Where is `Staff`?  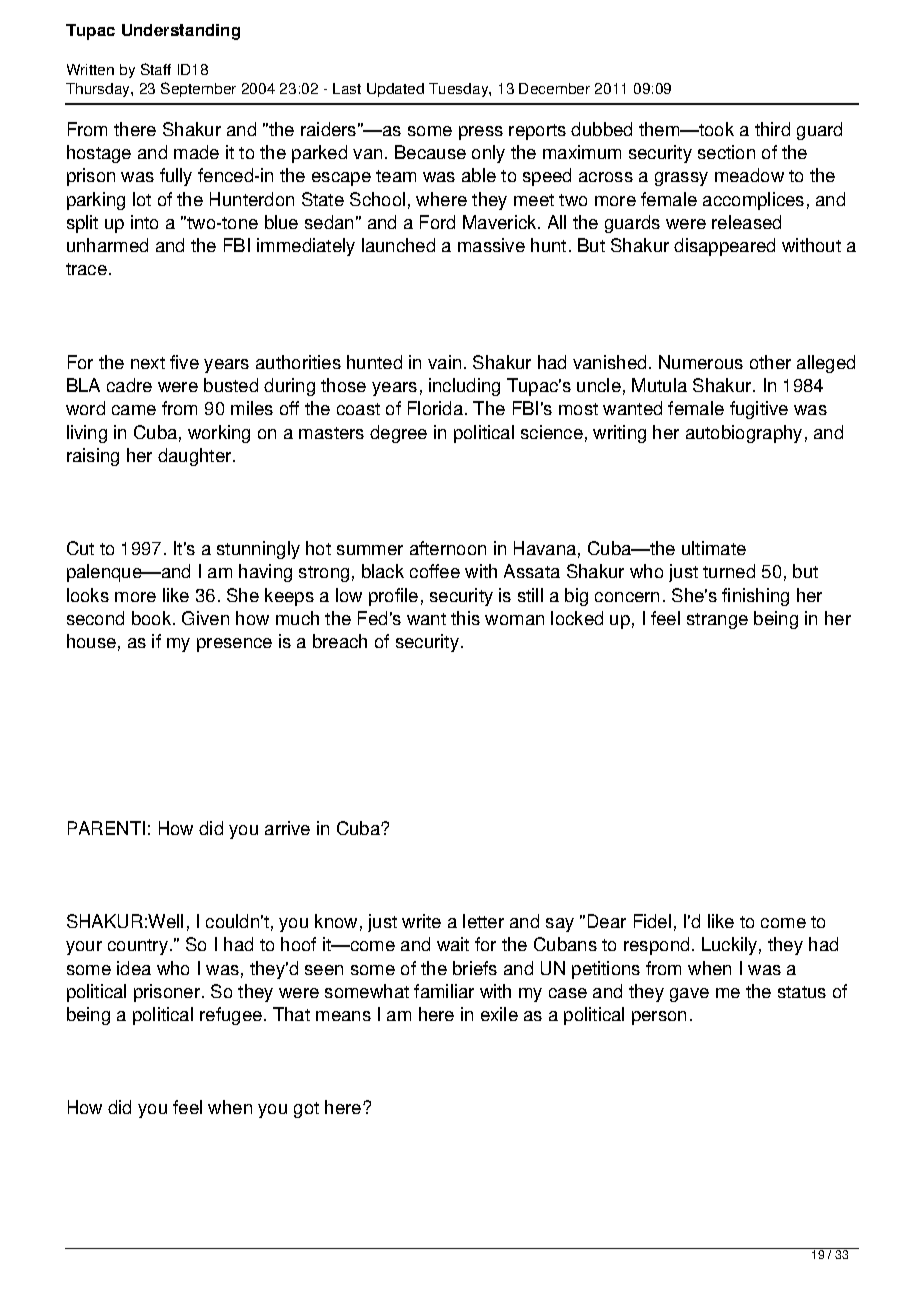
Staff is located at coordinates (156, 69).
